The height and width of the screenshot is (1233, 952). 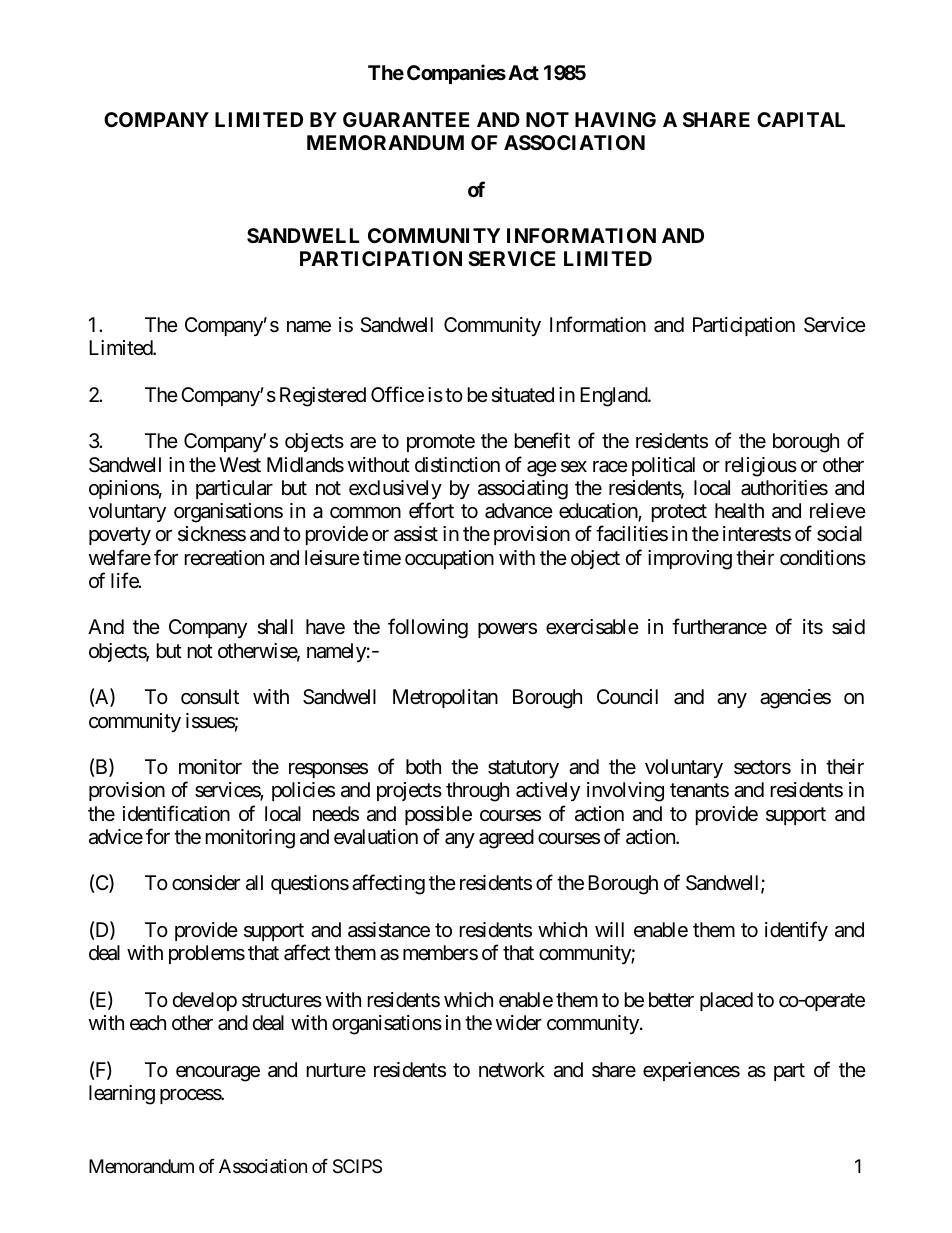 I want to click on HAVING, so click(x=615, y=119).
